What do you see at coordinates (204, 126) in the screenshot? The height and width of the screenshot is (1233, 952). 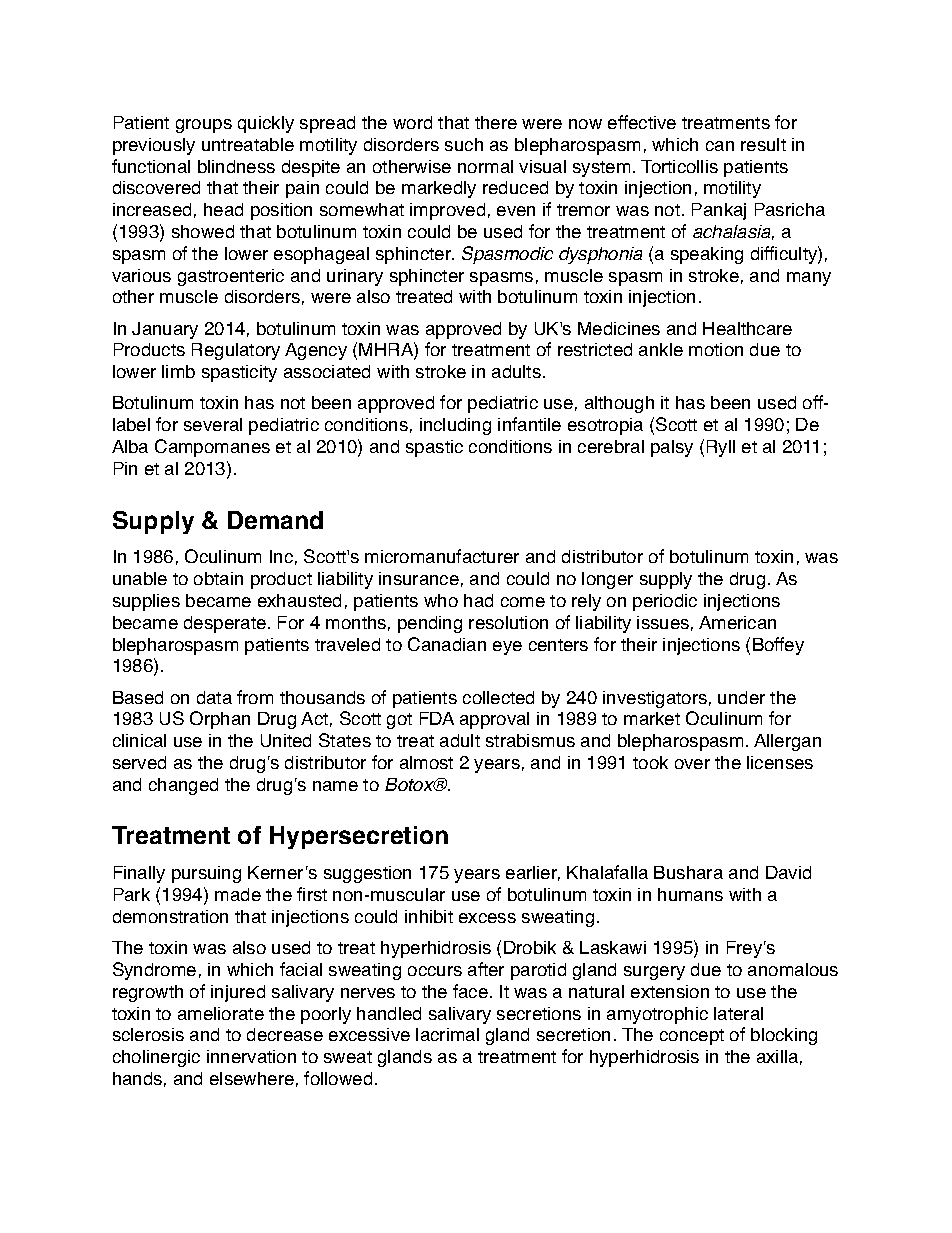 I see `groups` at bounding box center [204, 126].
